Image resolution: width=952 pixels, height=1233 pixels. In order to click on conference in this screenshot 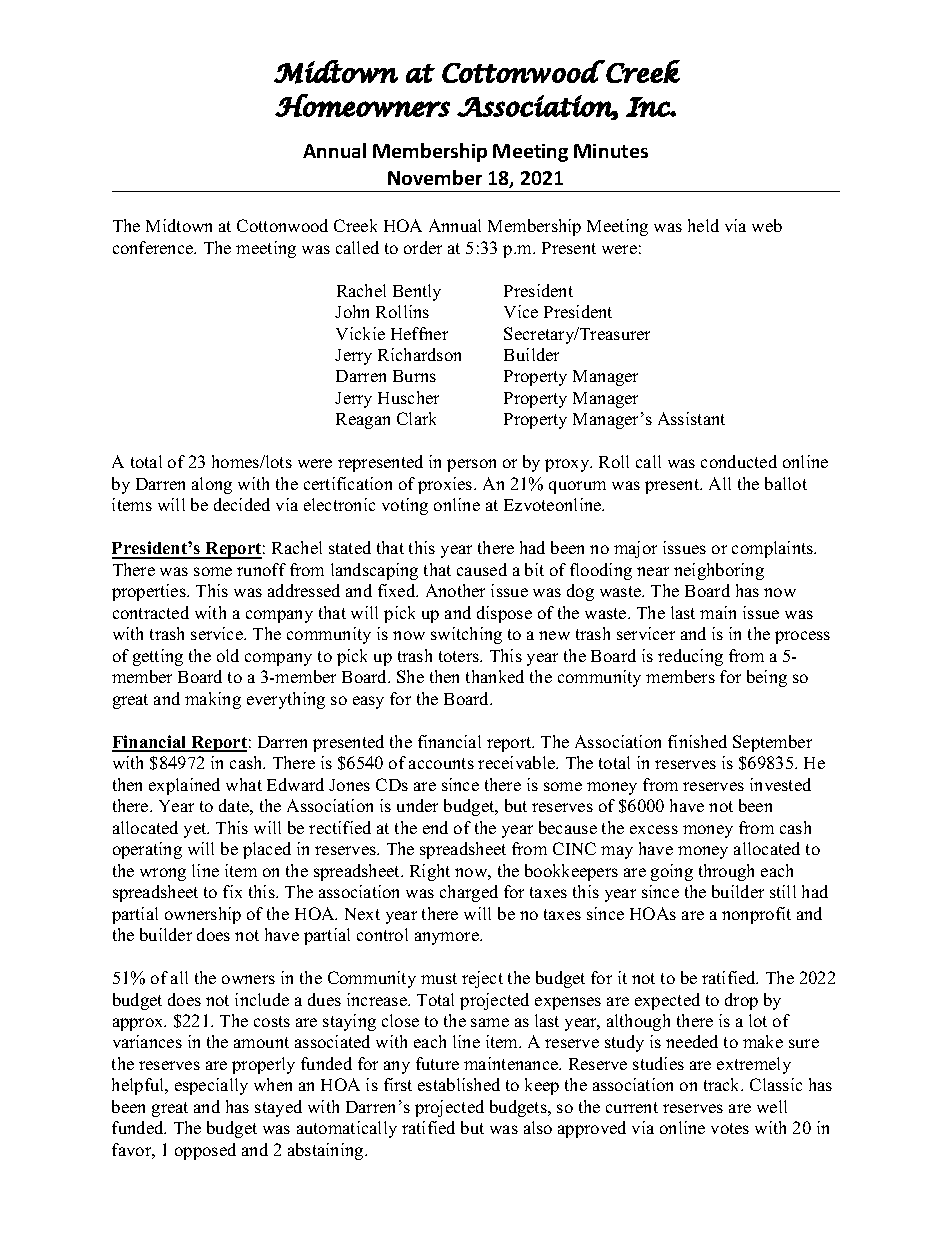, I will do `click(154, 247)`.
